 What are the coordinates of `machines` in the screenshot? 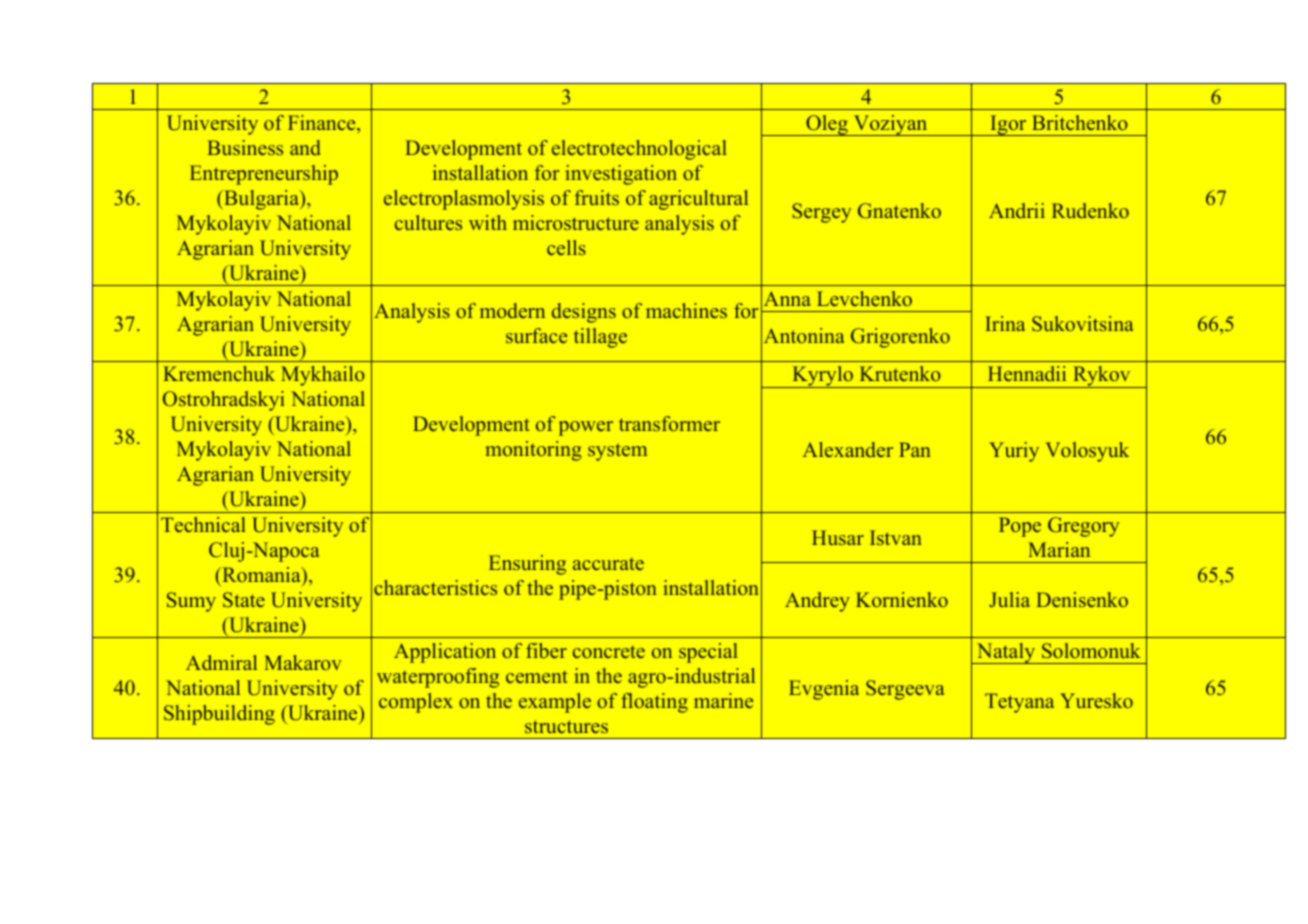 It's located at (686, 310).
